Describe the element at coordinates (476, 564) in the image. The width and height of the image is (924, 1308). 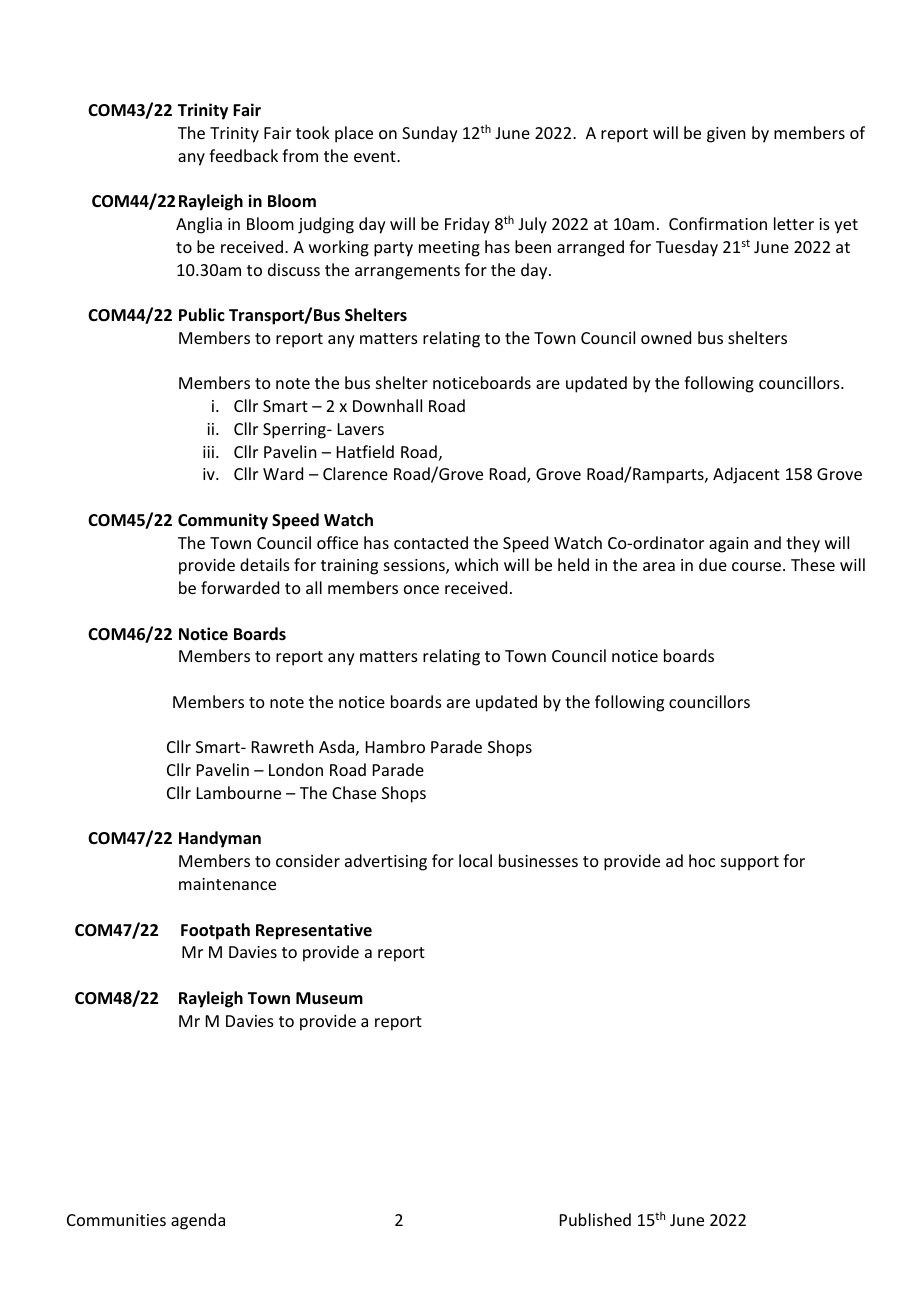
I see `which` at that location.
